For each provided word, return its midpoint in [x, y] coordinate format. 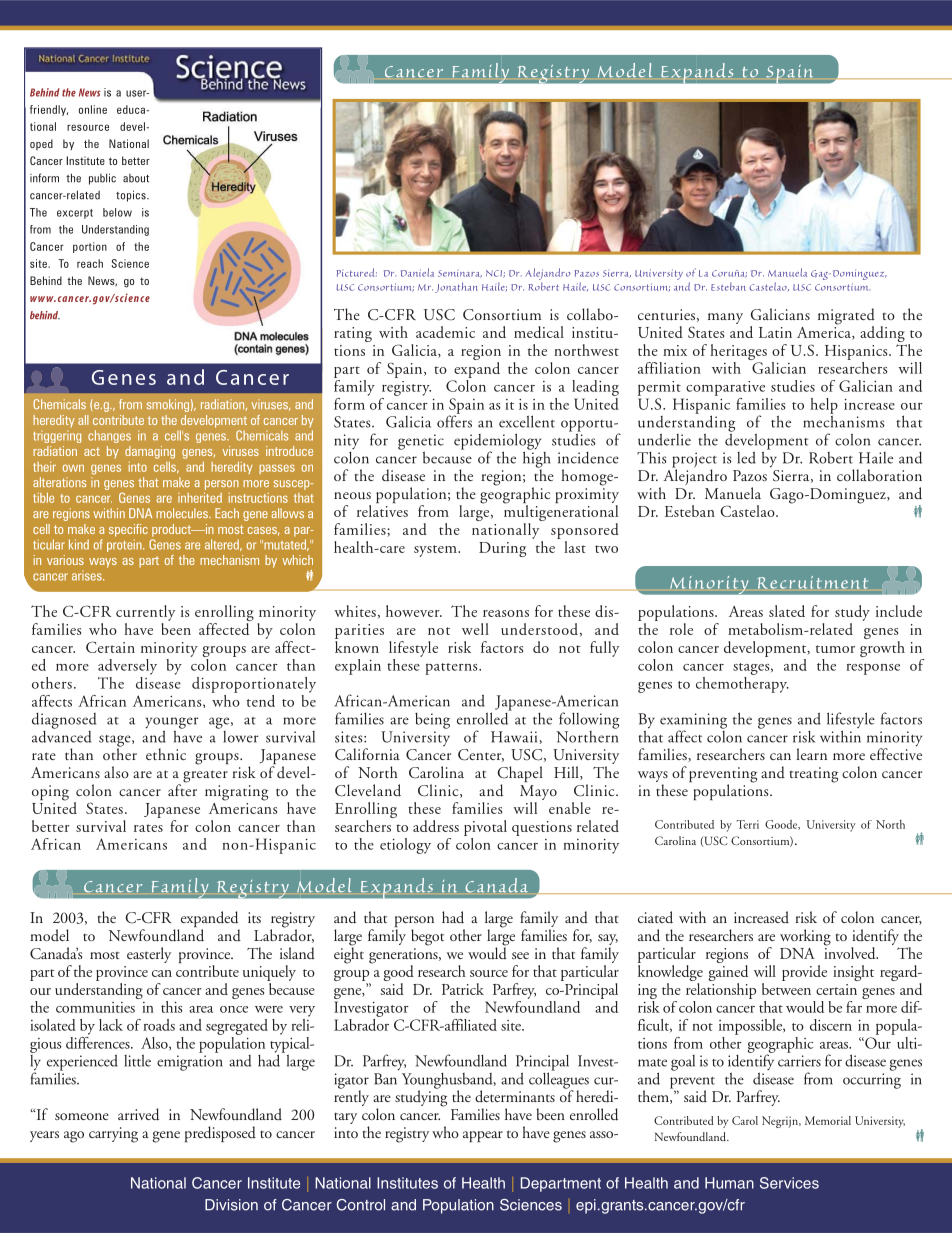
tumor [835, 649]
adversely [127, 667]
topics [132, 196]
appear [483, 1136]
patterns [452, 669]
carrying [113, 1135]
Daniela [417, 272]
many [725, 318]
